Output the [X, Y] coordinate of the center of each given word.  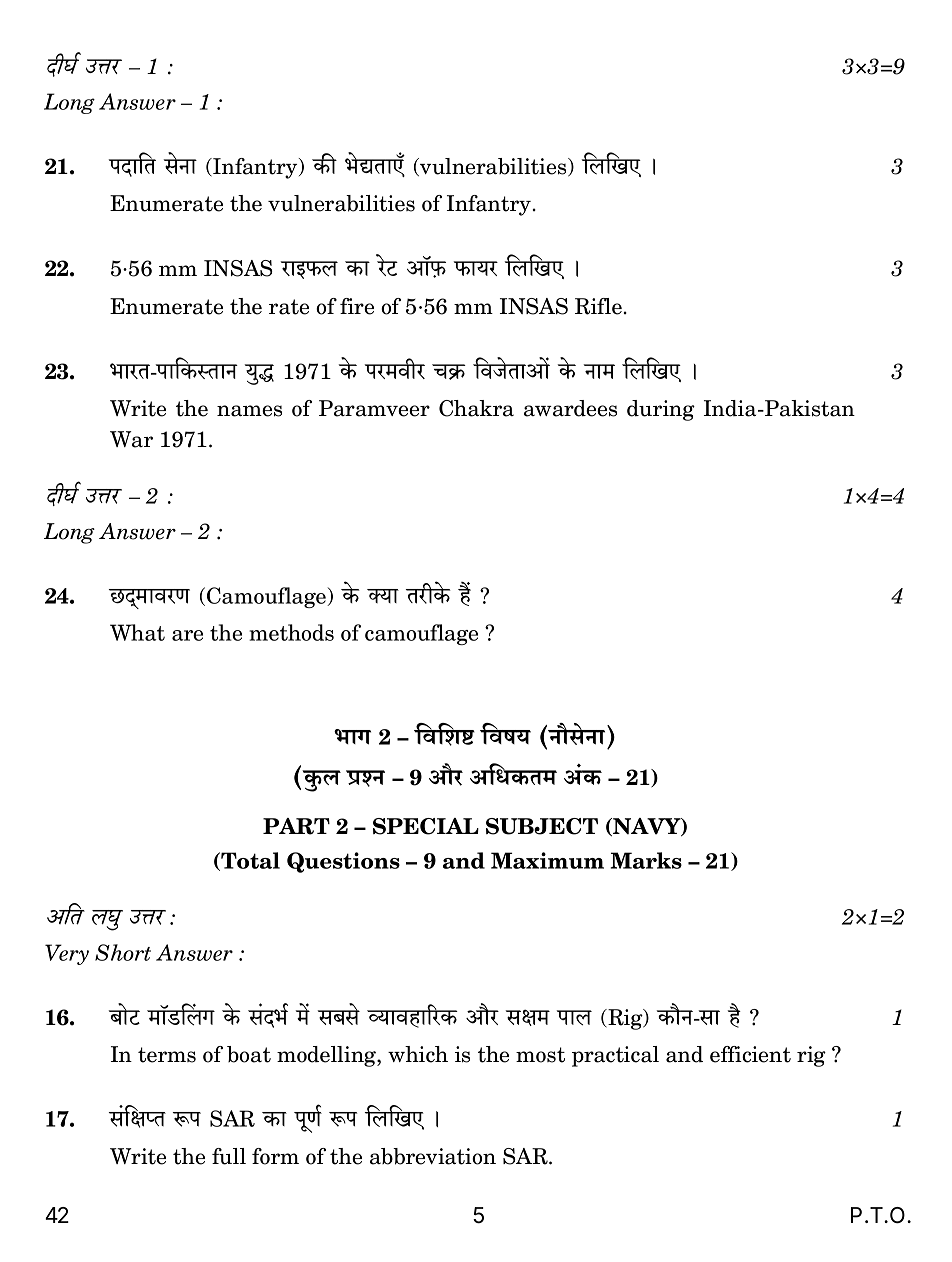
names [249, 411]
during [661, 410]
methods [291, 632]
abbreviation [433, 1156]
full [229, 1156]
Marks [646, 860]
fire [357, 306]
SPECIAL [426, 826]
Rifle [598, 306]
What [137, 632]
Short [123, 952]
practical [615, 1056]
